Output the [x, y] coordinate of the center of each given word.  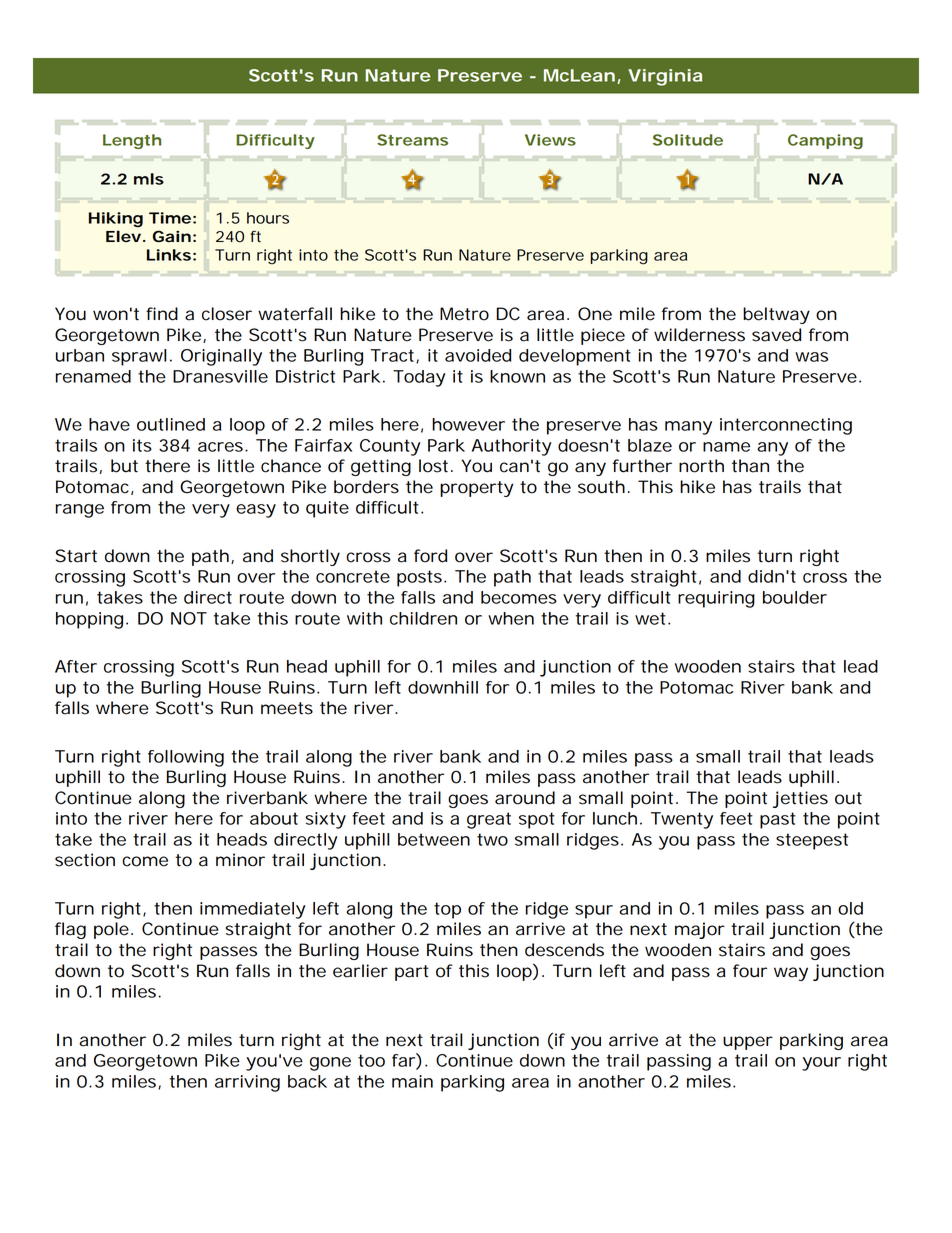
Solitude [688, 140]
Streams [412, 140]
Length [132, 141]
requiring [716, 599]
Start [76, 556]
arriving [247, 1083]
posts [419, 578]
